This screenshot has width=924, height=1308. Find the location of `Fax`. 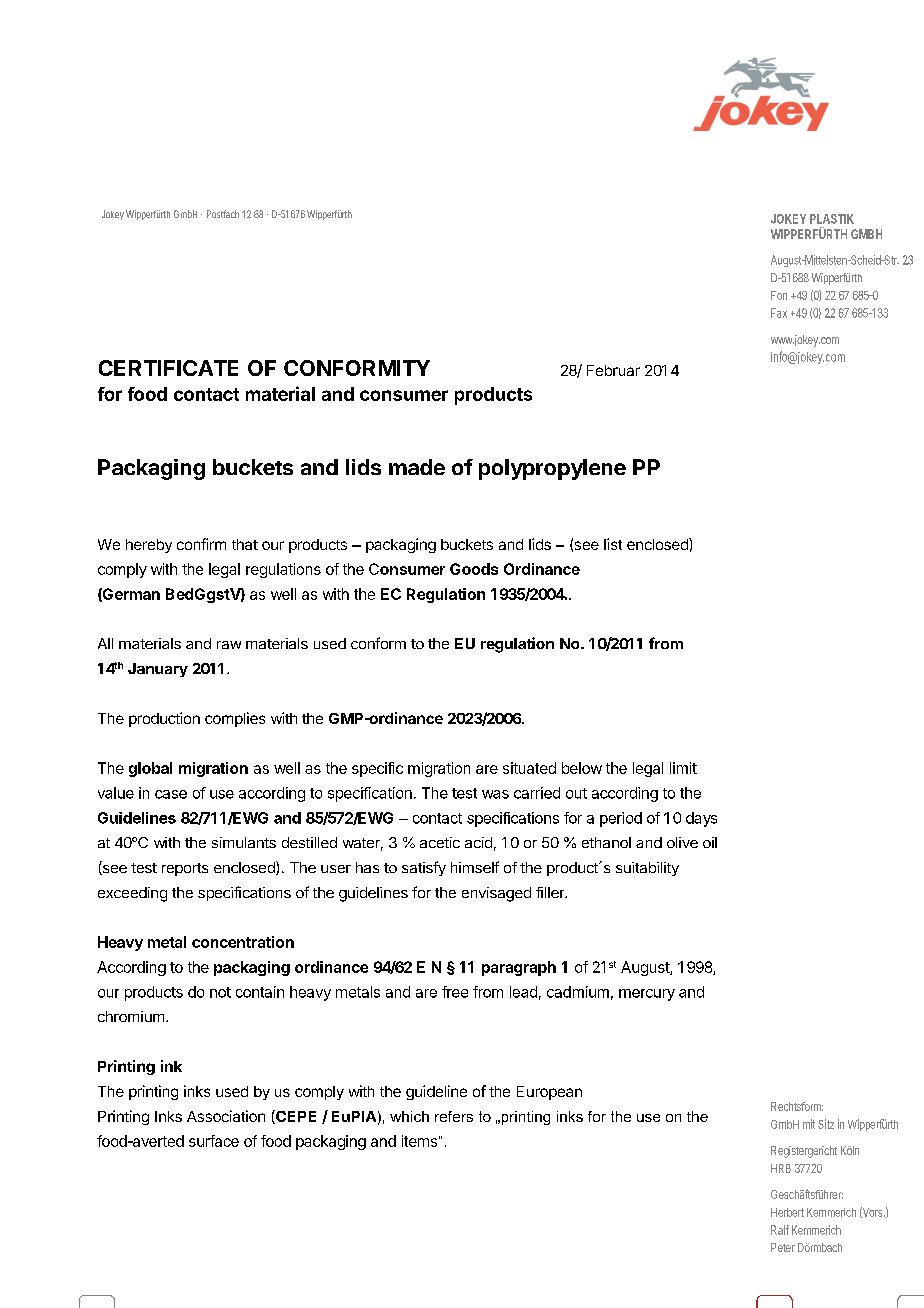

Fax is located at coordinates (779, 313).
